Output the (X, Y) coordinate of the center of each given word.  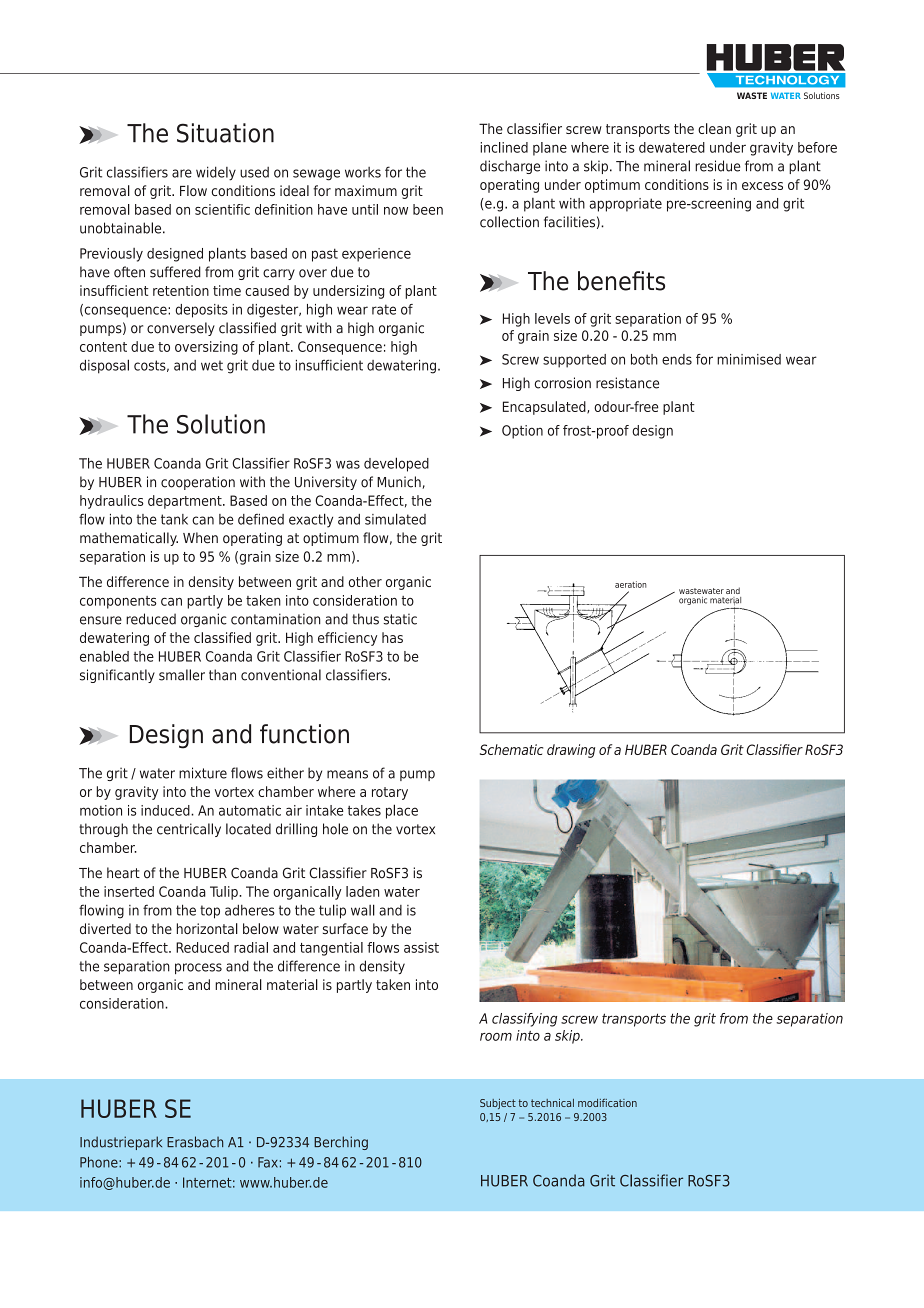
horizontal (207, 928)
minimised (749, 359)
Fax (268, 1162)
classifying (524, 1020)
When (200, 538)
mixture (203, 773)
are (182, 173)
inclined (504, 147)
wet (212, 365)
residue (718, 166)
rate (384, 309)
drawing (571, 751)
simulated (395, 519)
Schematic (511, 749)
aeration (631, 584)
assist (421, 947)
